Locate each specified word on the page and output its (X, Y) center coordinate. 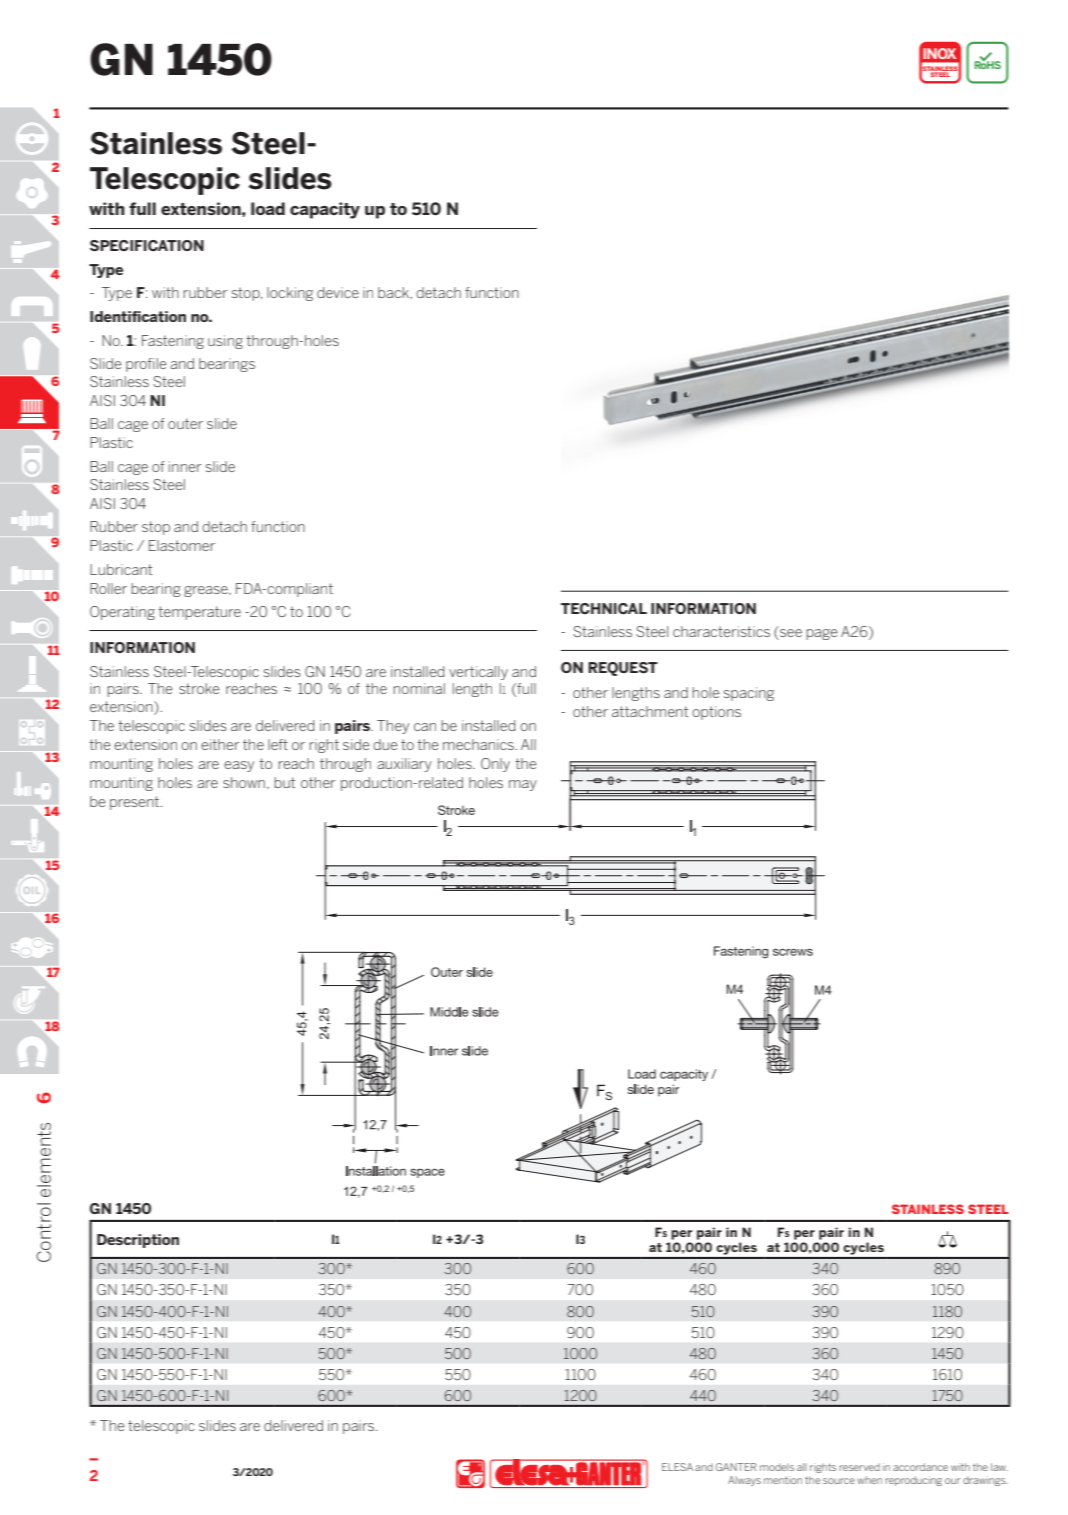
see (790, 634)
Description (138, 1241)
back (394, 292)
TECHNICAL (604, 608)
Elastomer (182, 545)
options (716, 713)
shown (244, 782)
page (822, 634)
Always (744, 1481)
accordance (920, 1467)
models (777, 1467)
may (523, 785)
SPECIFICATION (147, 245)
